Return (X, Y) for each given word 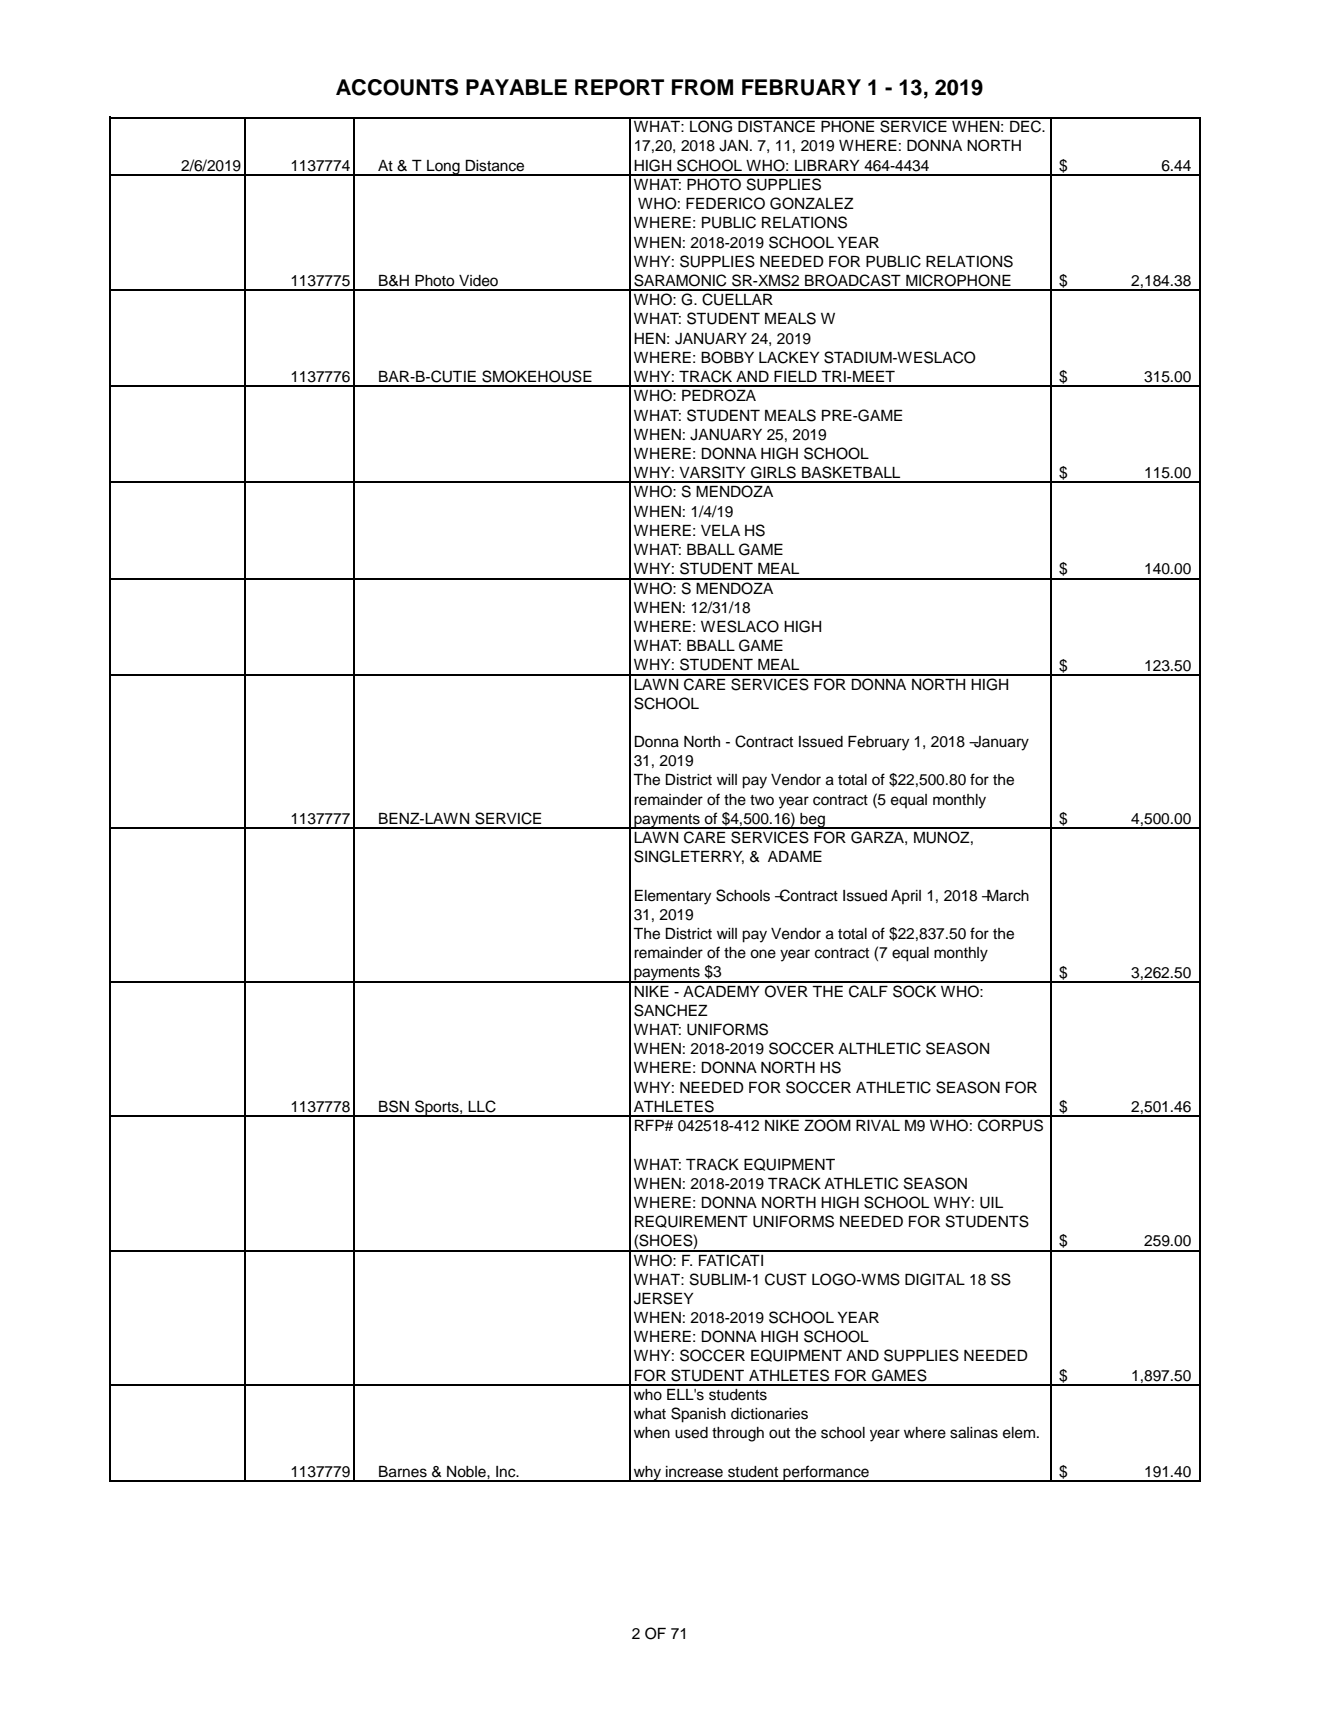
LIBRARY (827, 165)
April (906, 897)
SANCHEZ (671, 1010)
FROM (702, 87)
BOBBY (727, 357)
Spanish (698, 1415)
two (762, 800)
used (691, 1433)
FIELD (795, 376)
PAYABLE (516, 87)
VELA (720, 530)
